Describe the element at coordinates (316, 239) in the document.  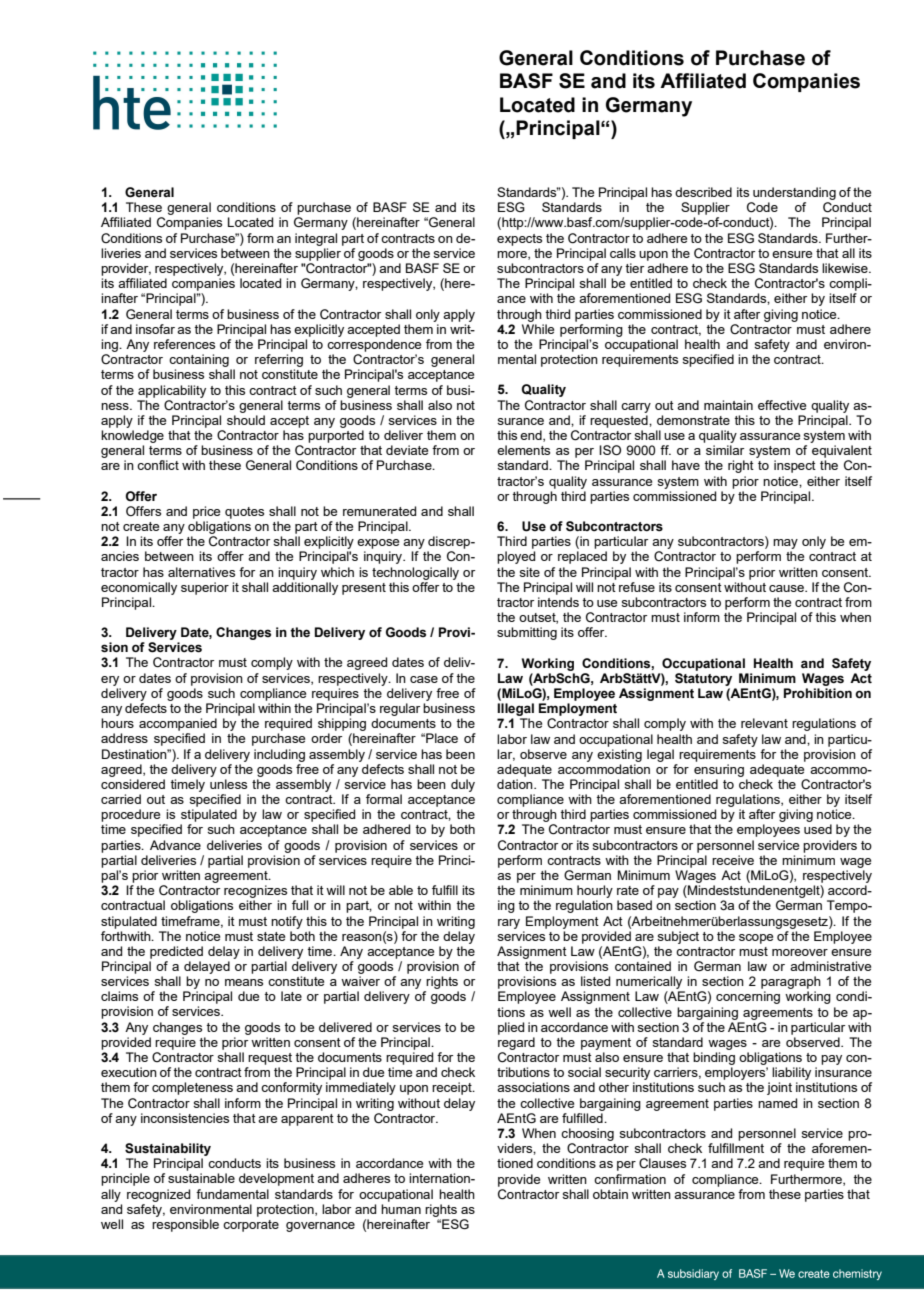
I see `integral` at that location.
